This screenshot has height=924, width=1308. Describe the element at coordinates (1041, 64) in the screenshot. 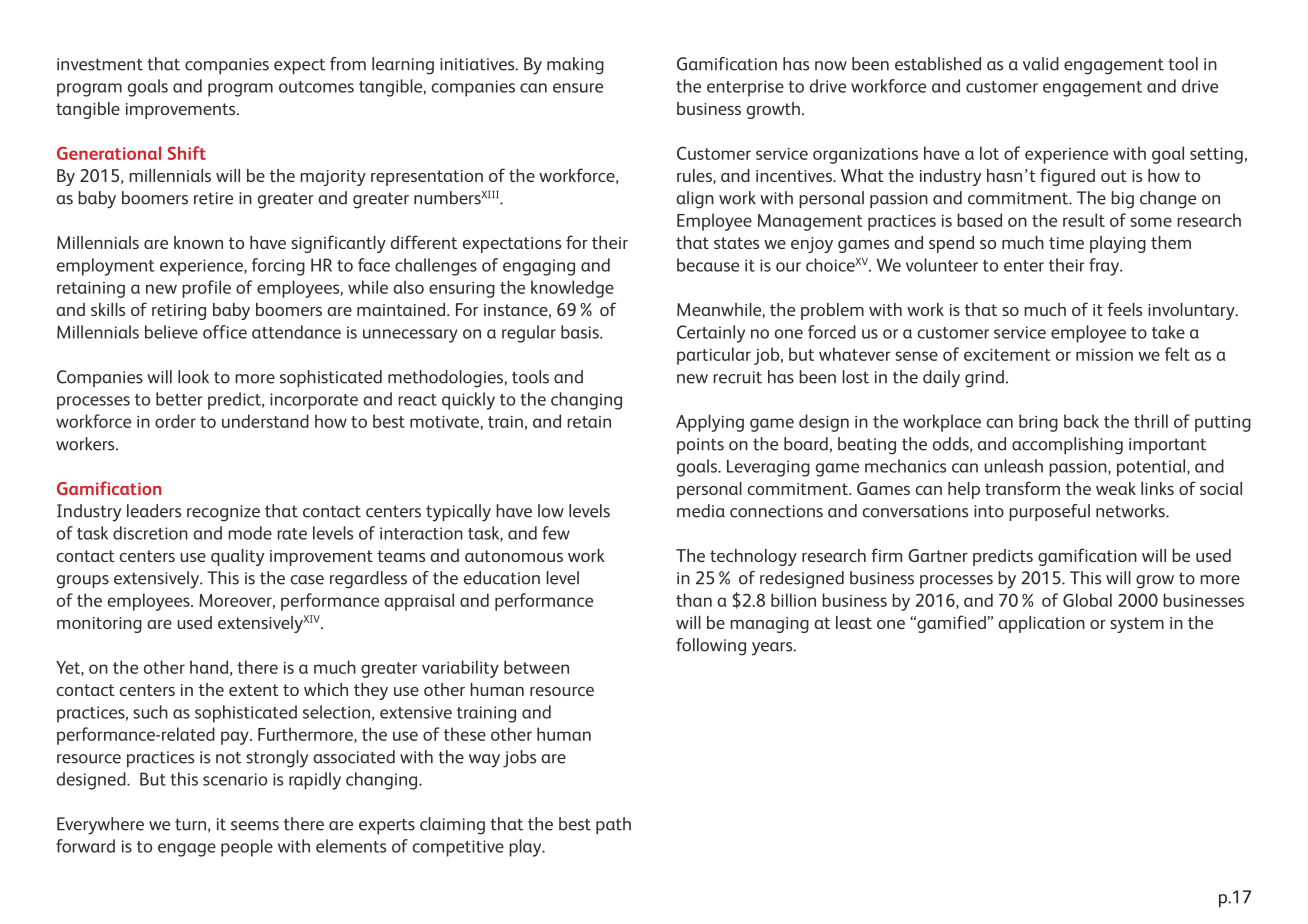

I see `valid` at that location.
